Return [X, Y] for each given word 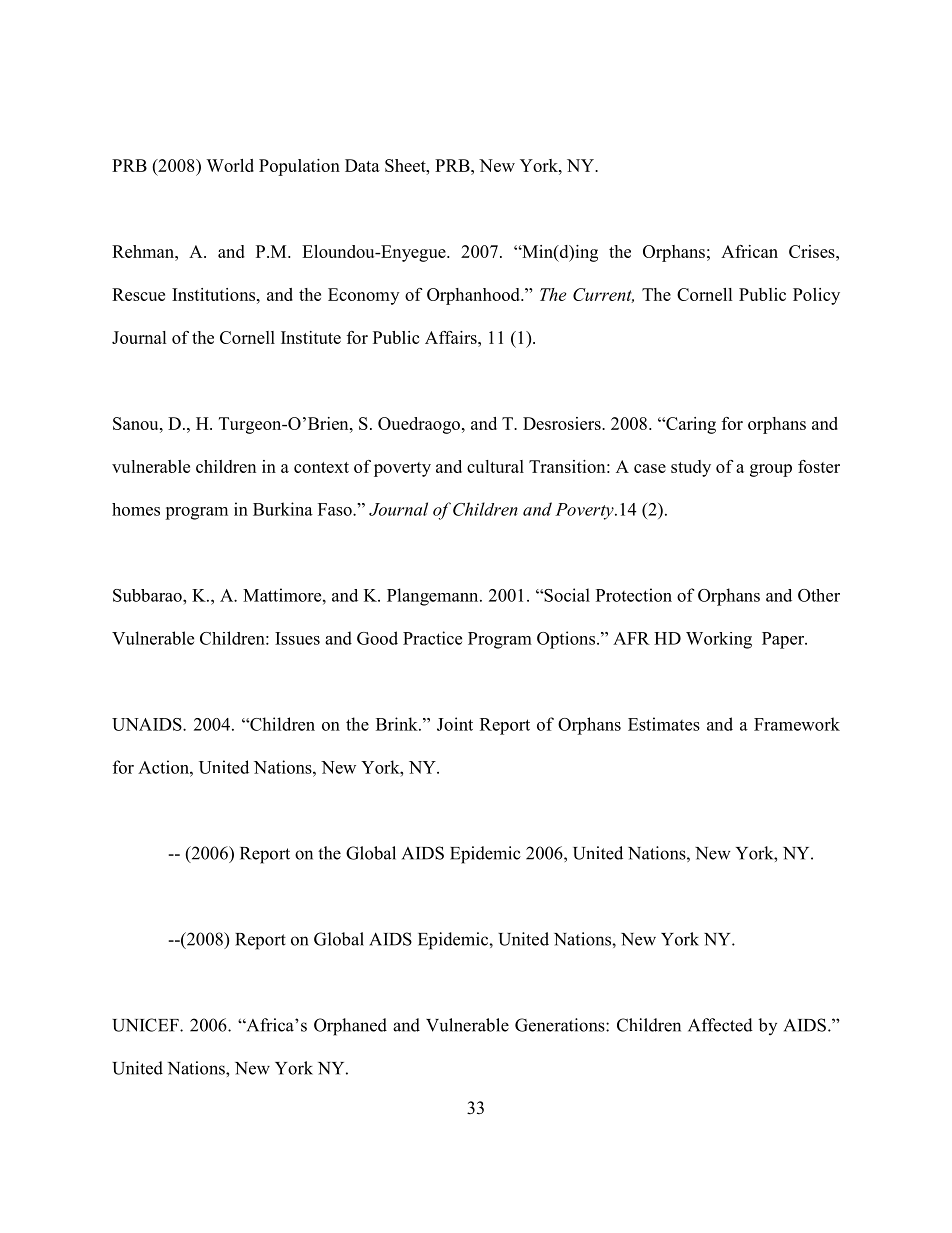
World [230, 165]
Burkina [283, 509]
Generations [561, 1025]
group [771, 470]
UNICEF [146, 1025]
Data [362, 165]
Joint [455, 724]
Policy [816, 296]
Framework [797, 724]
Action [164, 767]
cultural [495, 466]
